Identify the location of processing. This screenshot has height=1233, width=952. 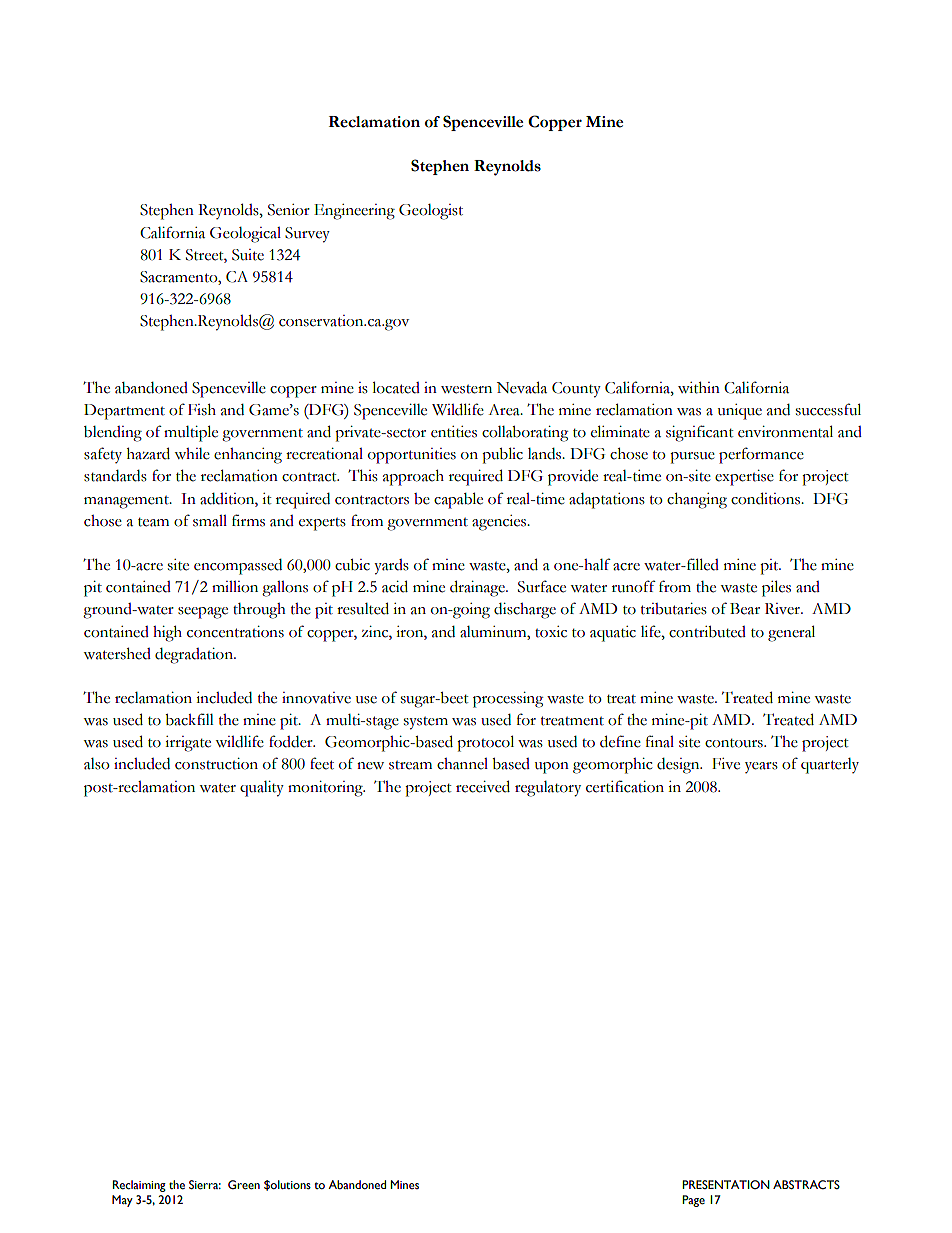
(508, 700).
